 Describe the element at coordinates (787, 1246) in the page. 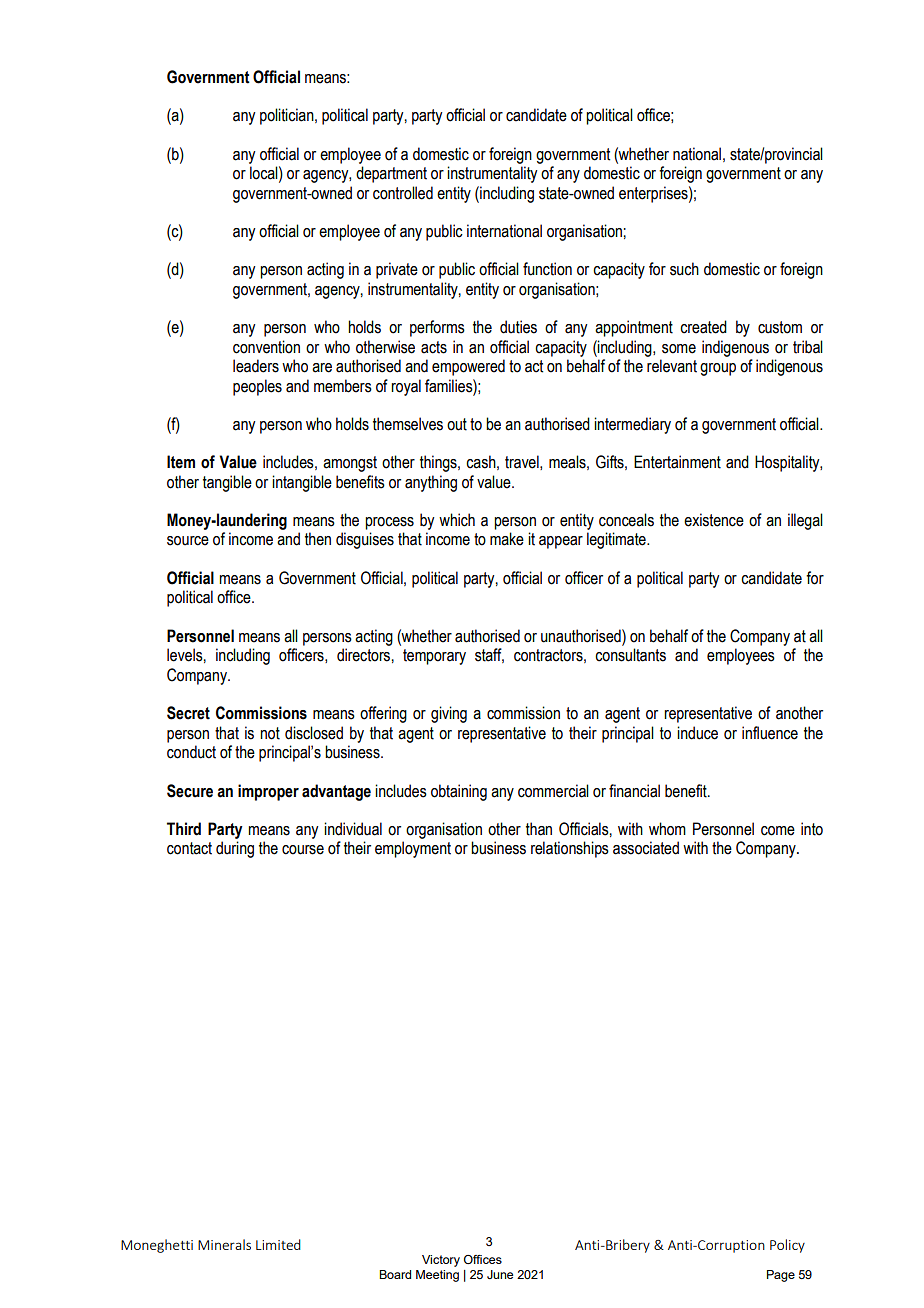

I see `Policy` at that location.
